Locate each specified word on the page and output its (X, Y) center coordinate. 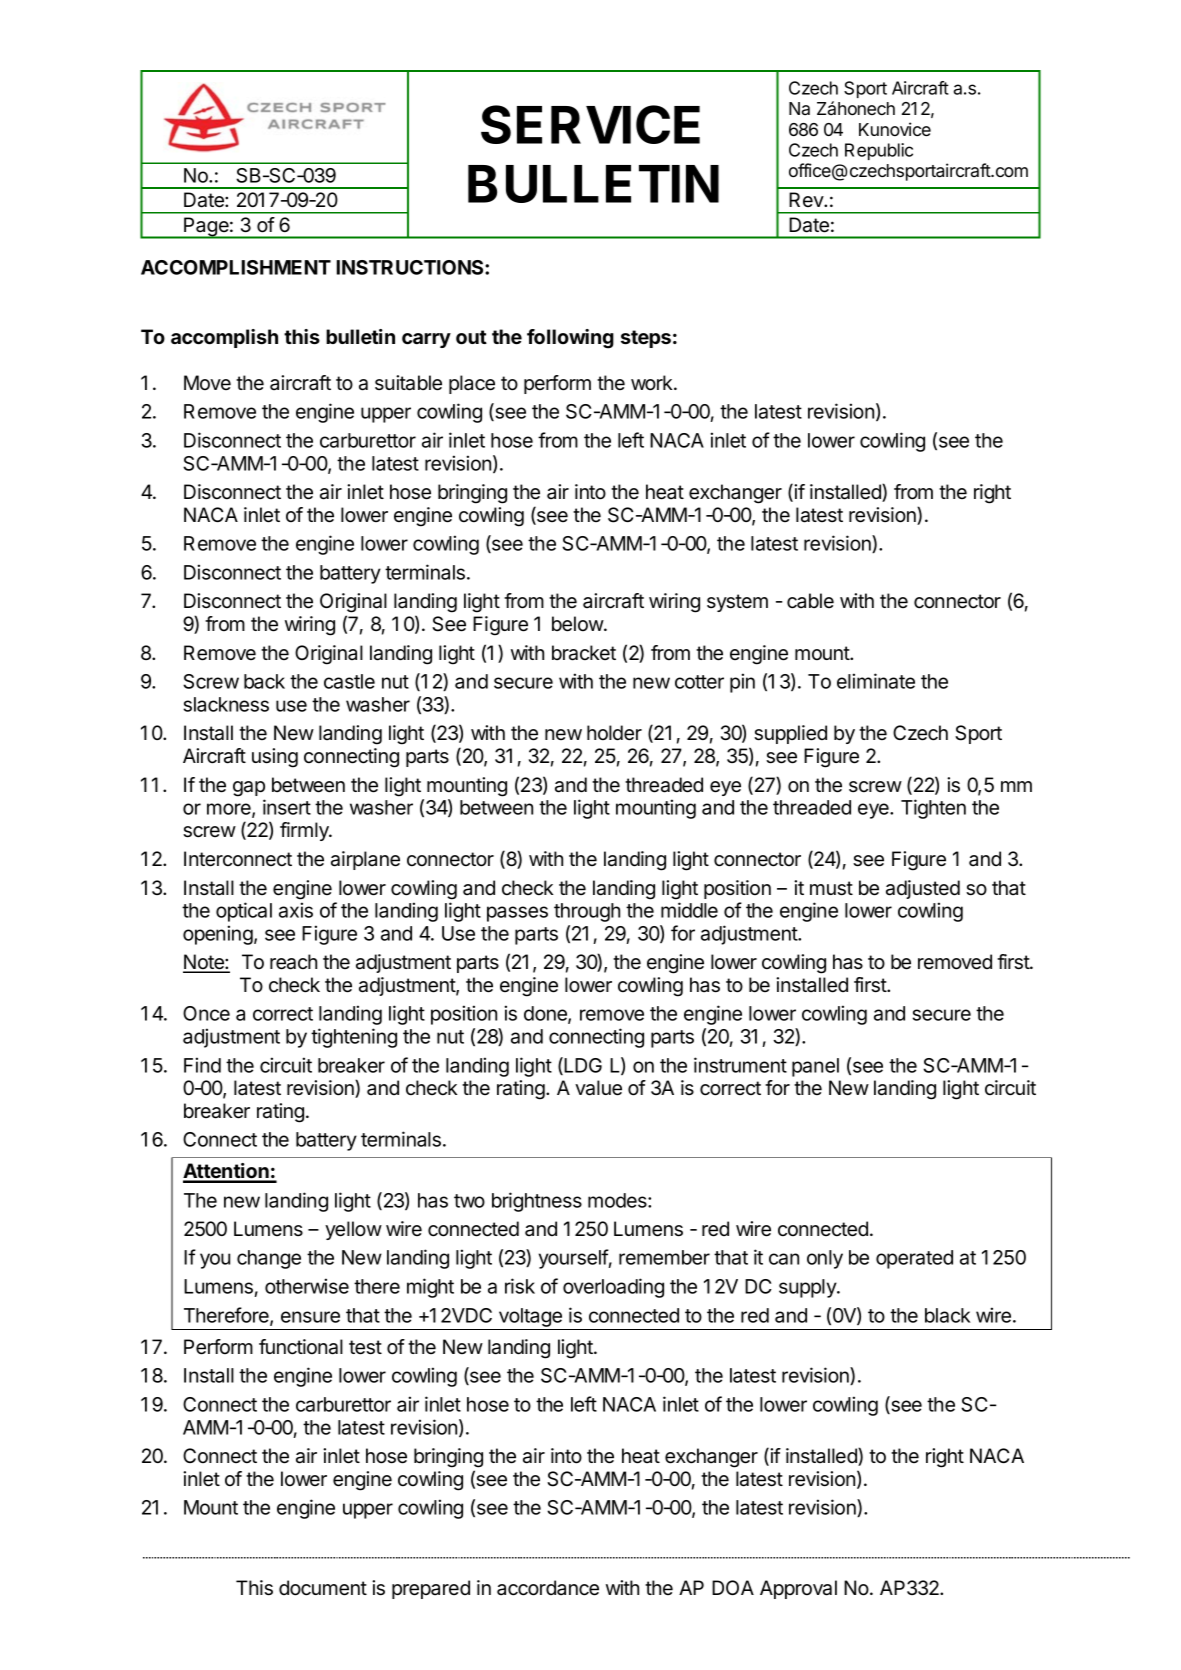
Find (202, 1065)
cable (810, 601)
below (578, 624)
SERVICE (590, 124)
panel (815, 1067)
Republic (879, 151)
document (323, 1588)
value (598, 1088)
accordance (548, 1588)
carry (426, 340)
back (264, 681)
